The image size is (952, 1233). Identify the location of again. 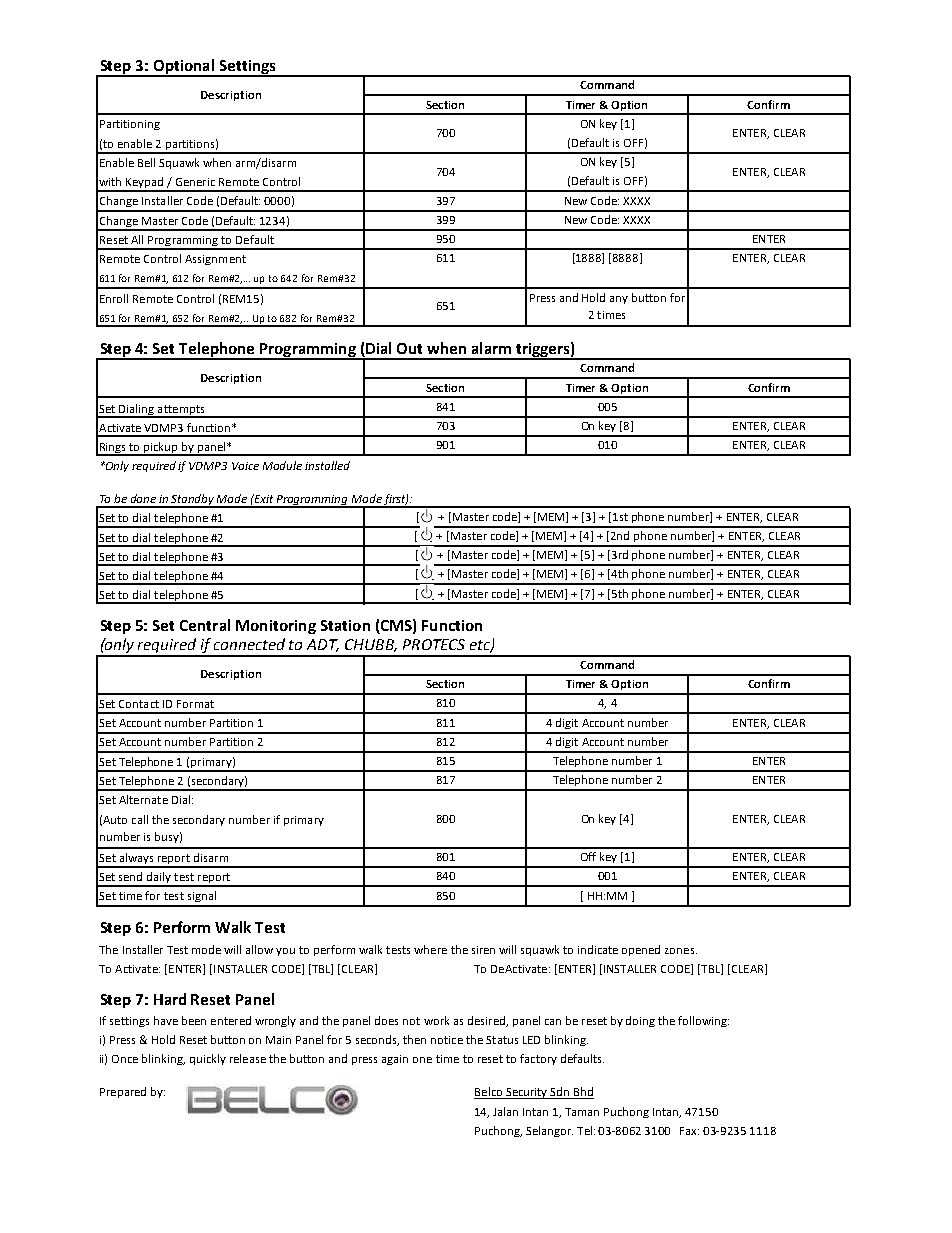
(395, 1060).
